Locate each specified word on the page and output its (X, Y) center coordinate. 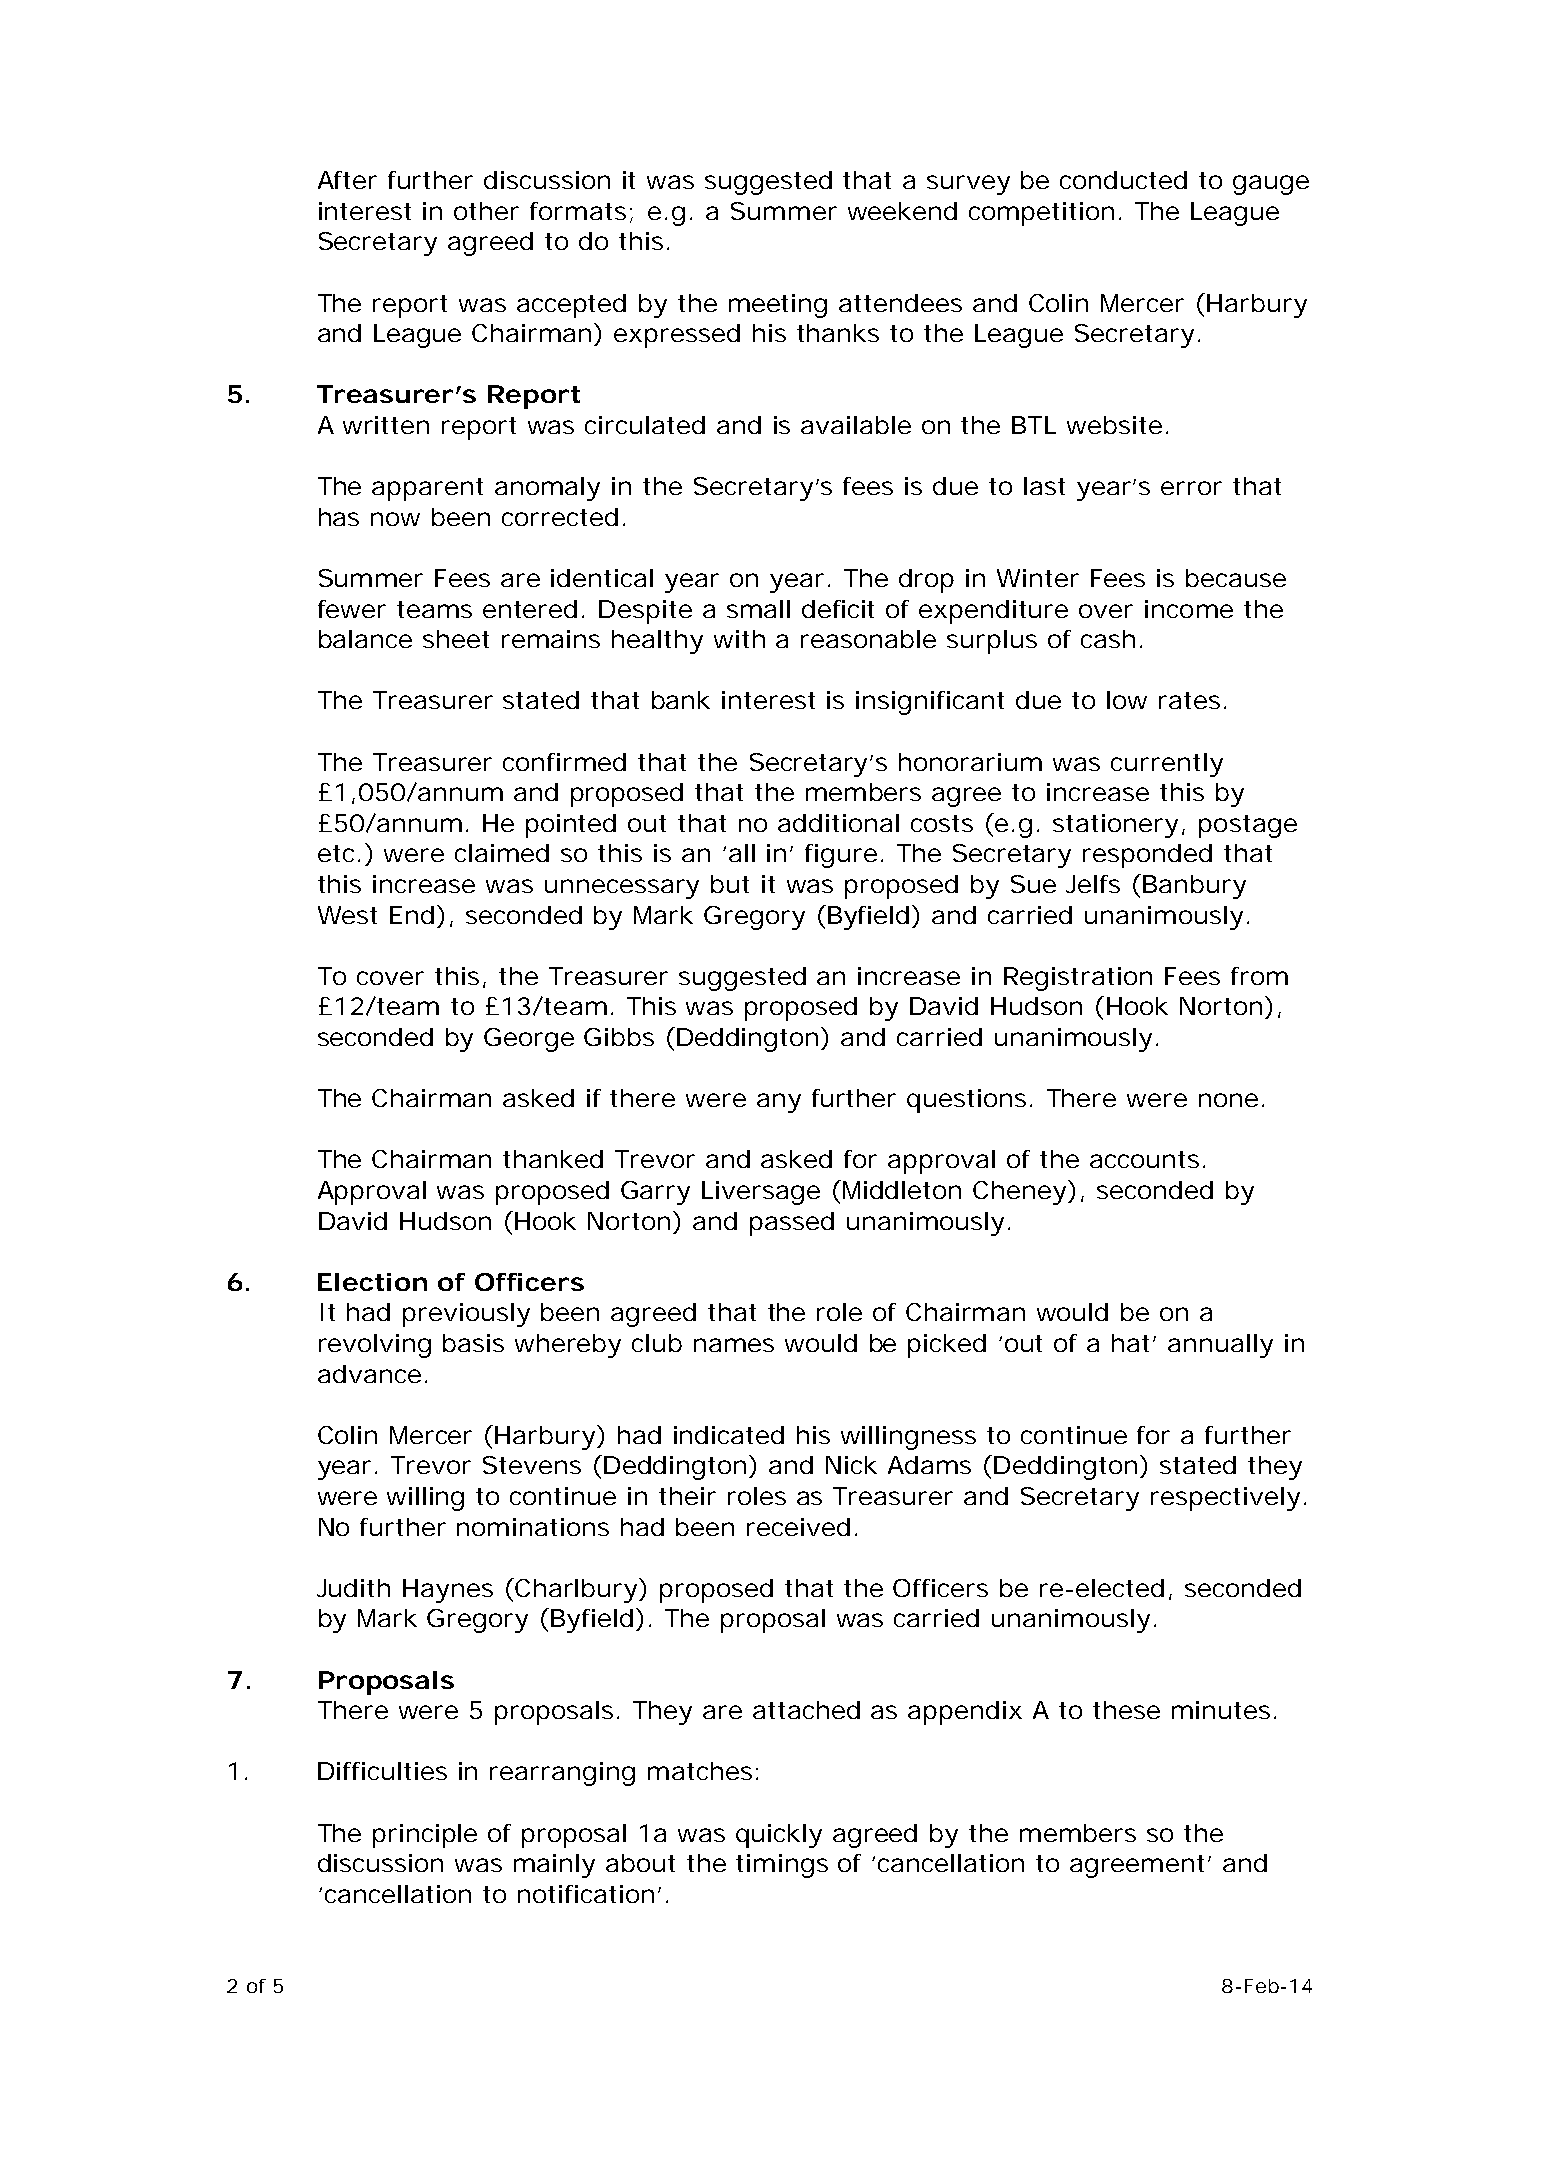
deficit (838, 609)
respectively (1225, 1499)
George (529, 1040)
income (1189, 609)
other (486, 211)
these (1126, 1710)
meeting (778, 306)
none (1228, 1100)
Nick (851, 1465)
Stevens (532, 1465)
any (779, 1103)
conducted (1123, 180)
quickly (779, 1836)
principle (425, 1836)
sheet (456, 639)
